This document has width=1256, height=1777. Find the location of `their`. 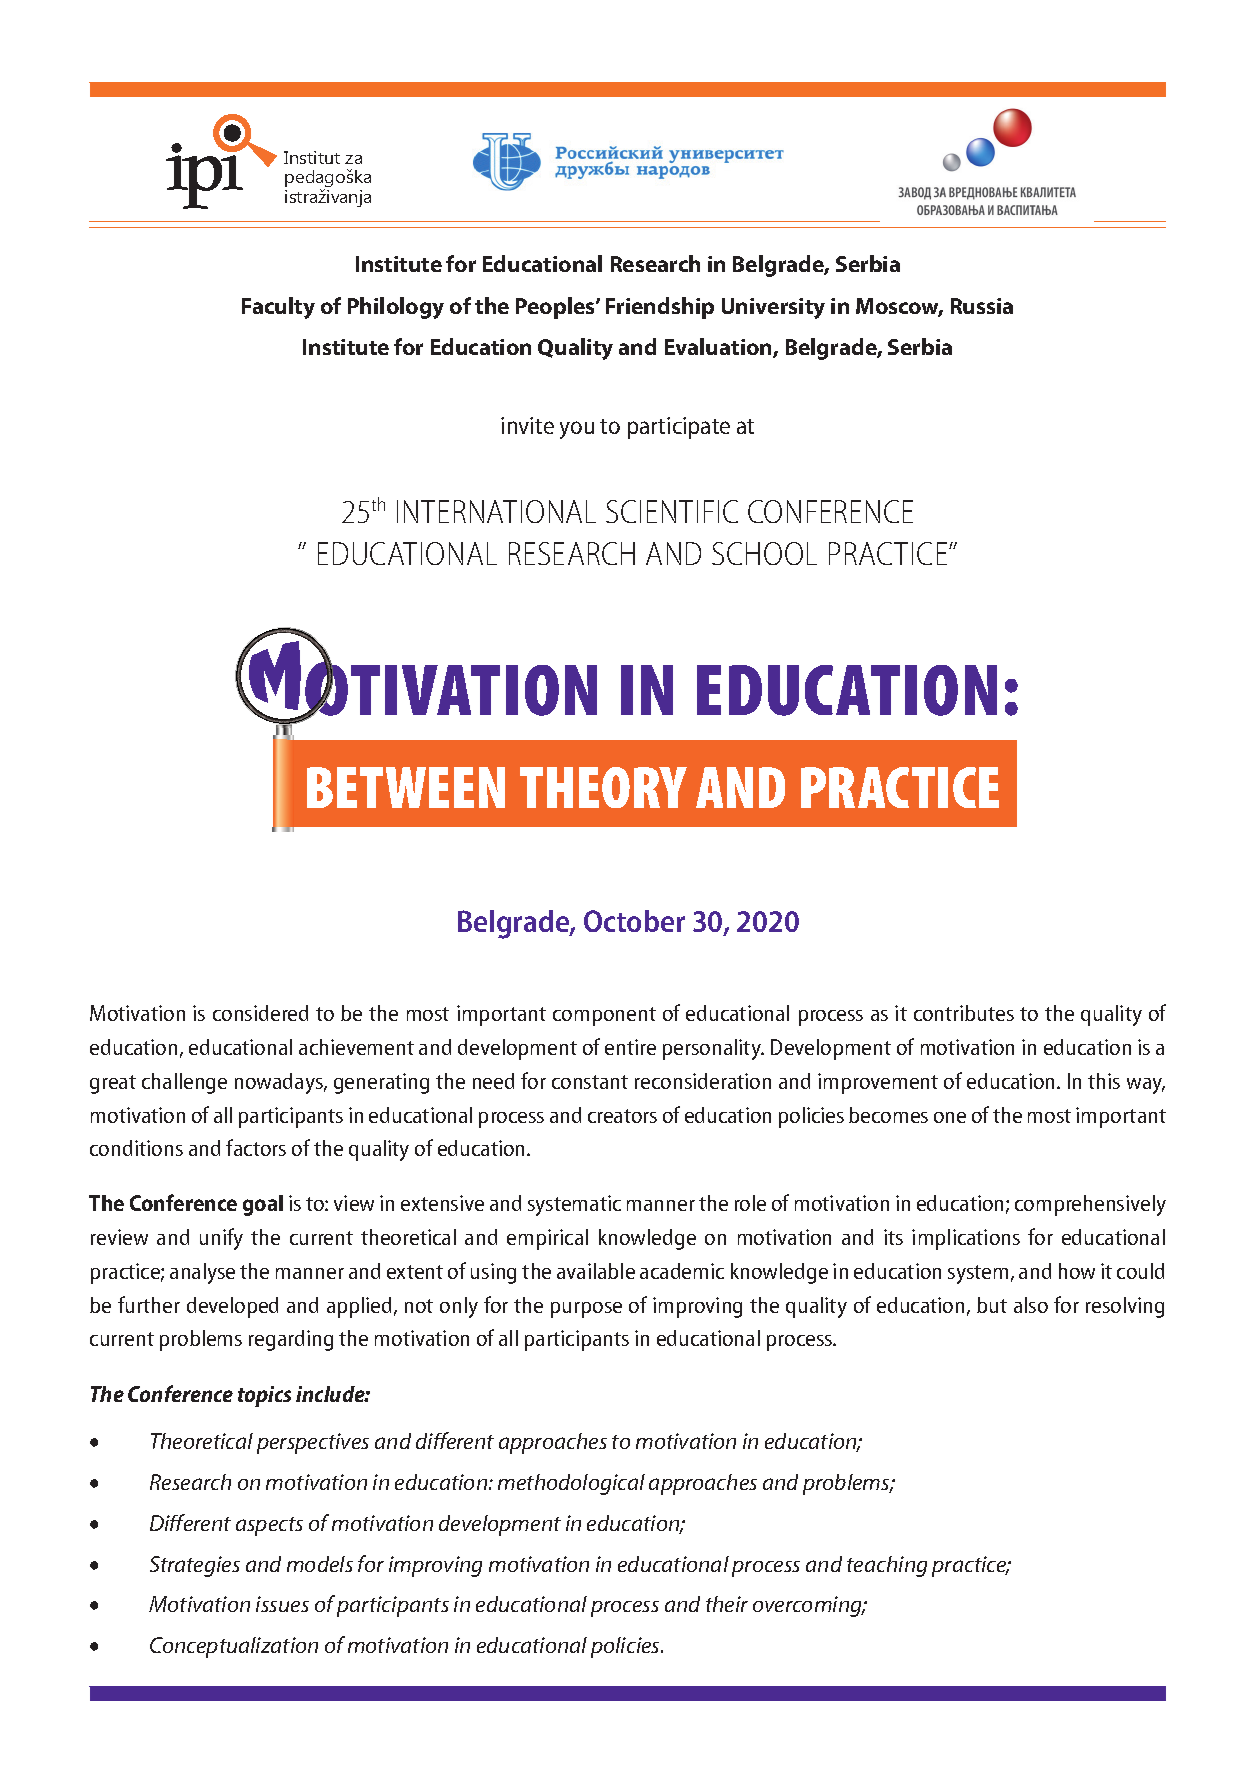

their is located at coordinates (727, 1604).
